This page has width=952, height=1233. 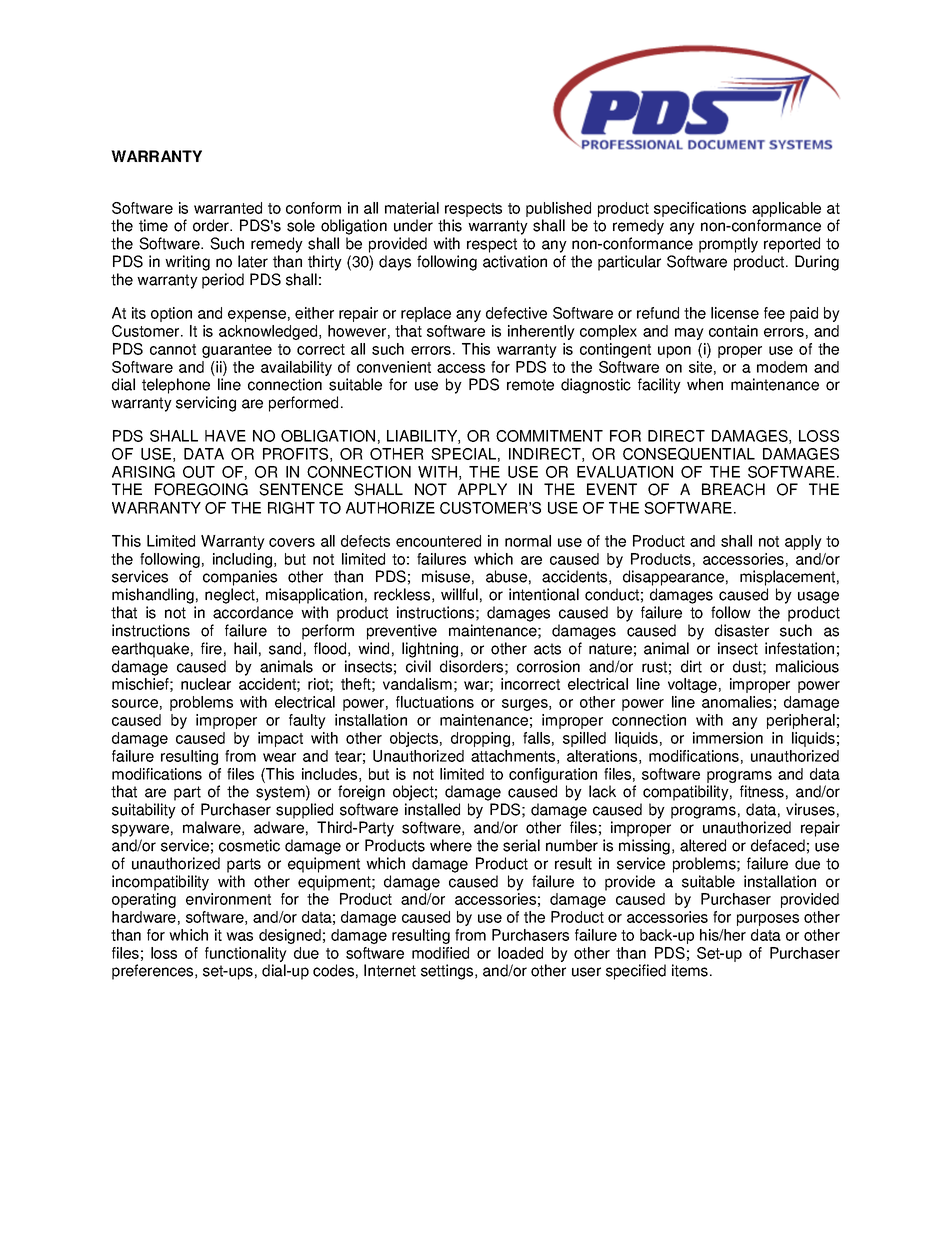 What do you see at coordinates (459, 594) in the page?
I see `willful` at bounding box center [459, 594].
